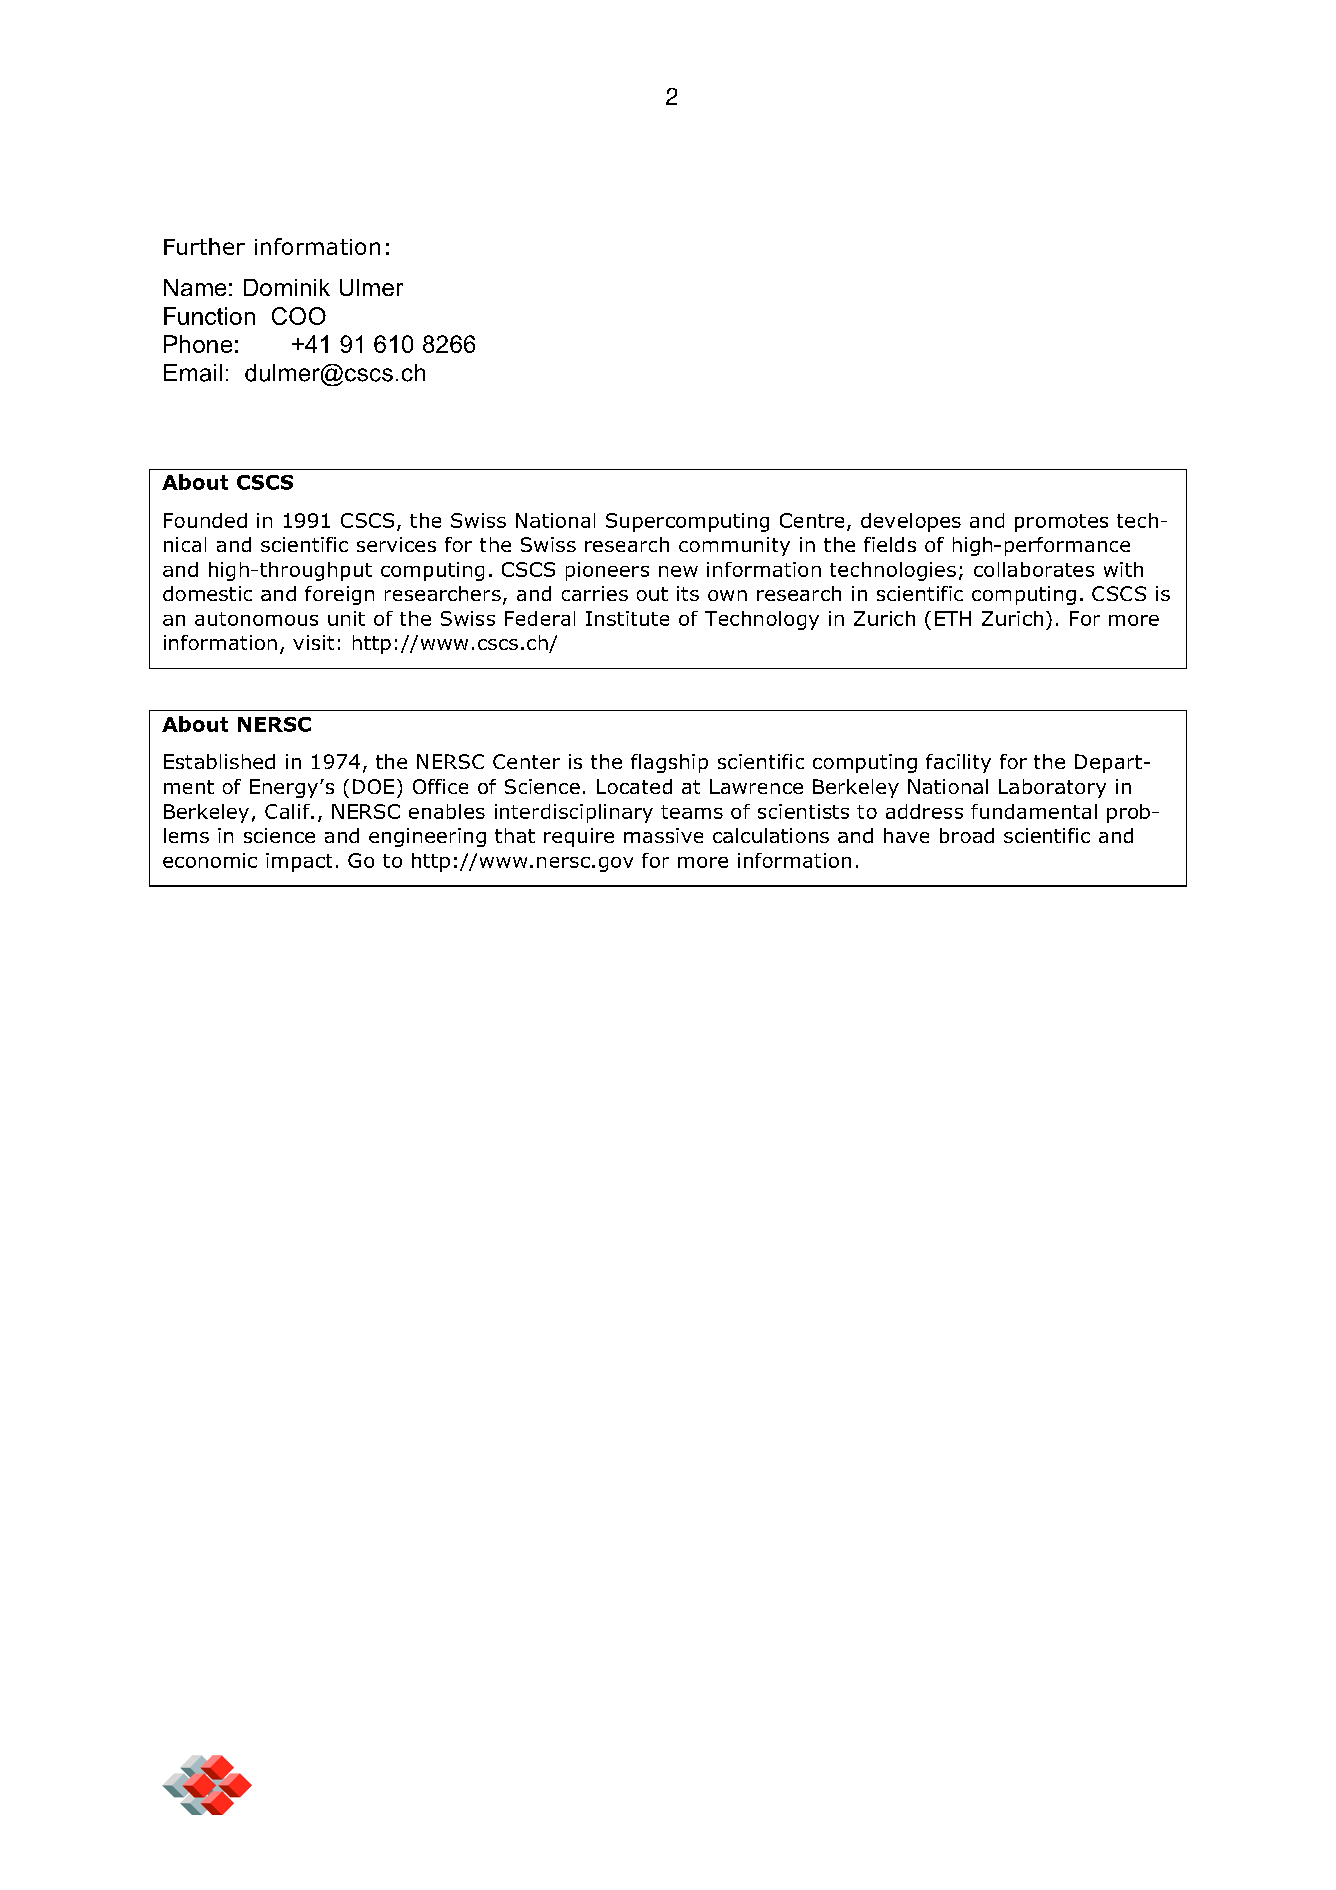  What do you see at coordinates (812, 520) in the screenshot?
I see `Centre` at bounding box center [812, 520].
